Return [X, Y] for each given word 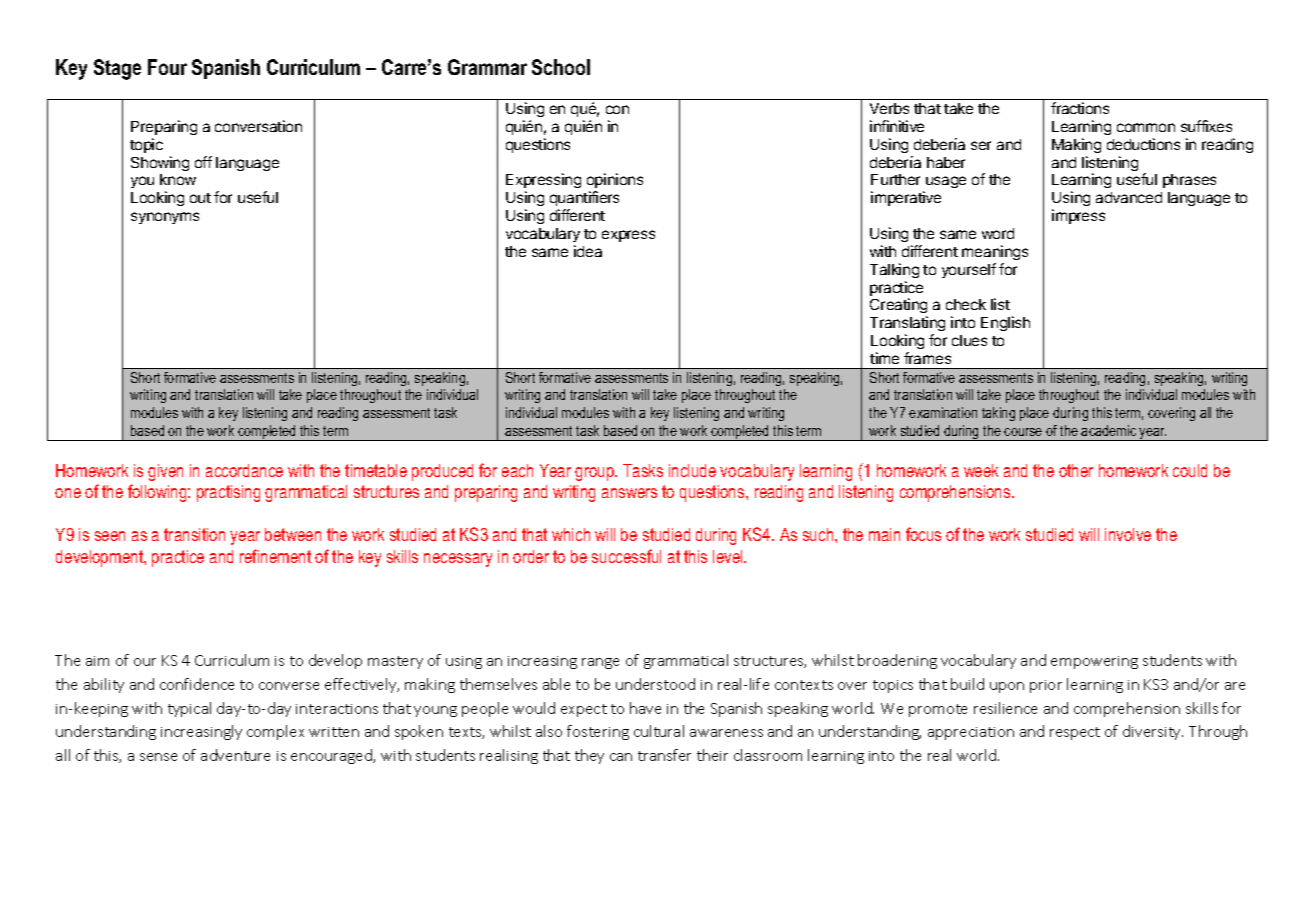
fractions [1080, 108]
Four [167, 67]
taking [998, 414]
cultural [659, 731]
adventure [235, 755]
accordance [244, 470]
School [561, 67]
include [692, 470]
